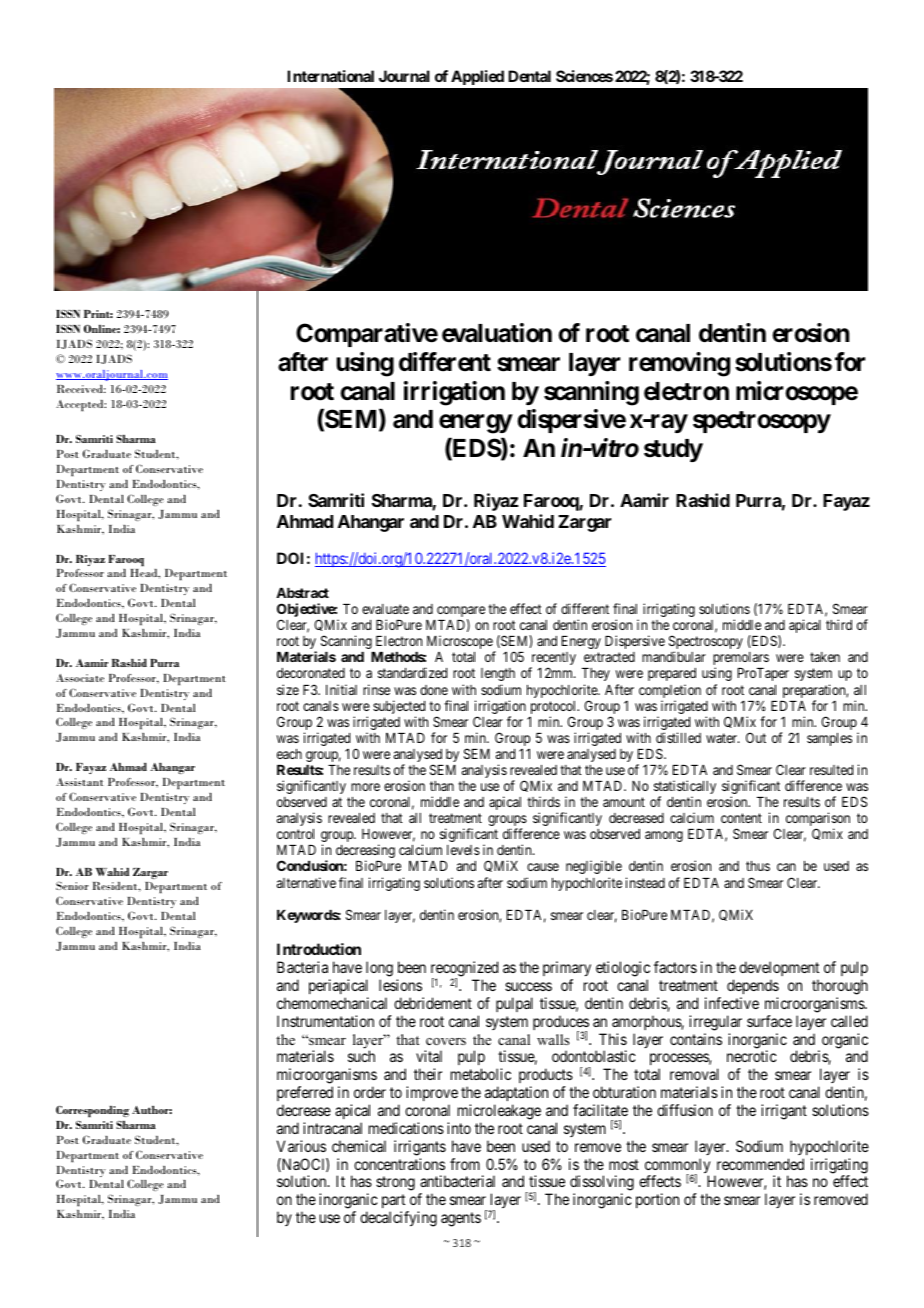  I want to click on removing, so click(679, 364).
